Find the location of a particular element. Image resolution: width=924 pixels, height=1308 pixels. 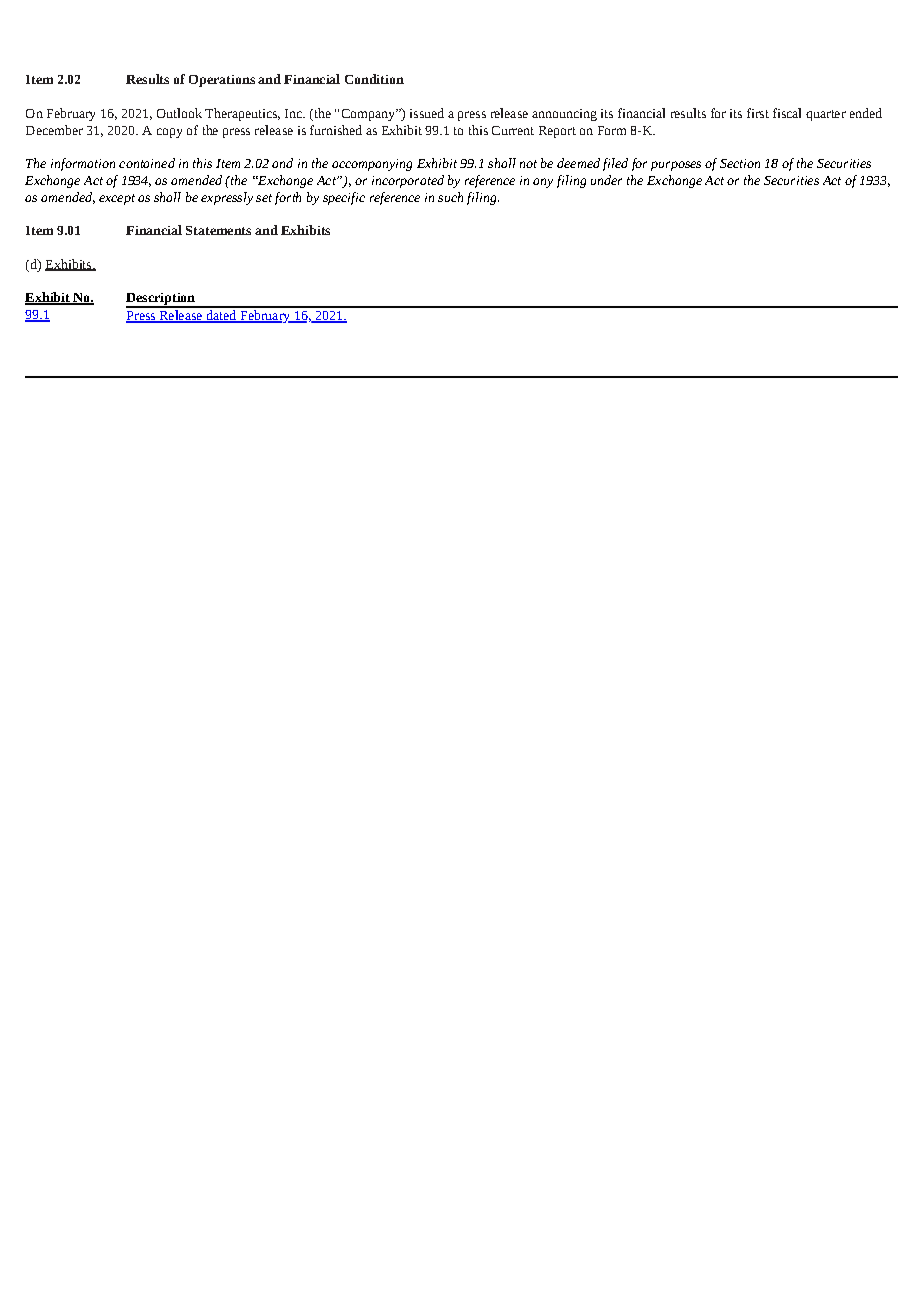

Operations is located at coordinates (222, 81).
